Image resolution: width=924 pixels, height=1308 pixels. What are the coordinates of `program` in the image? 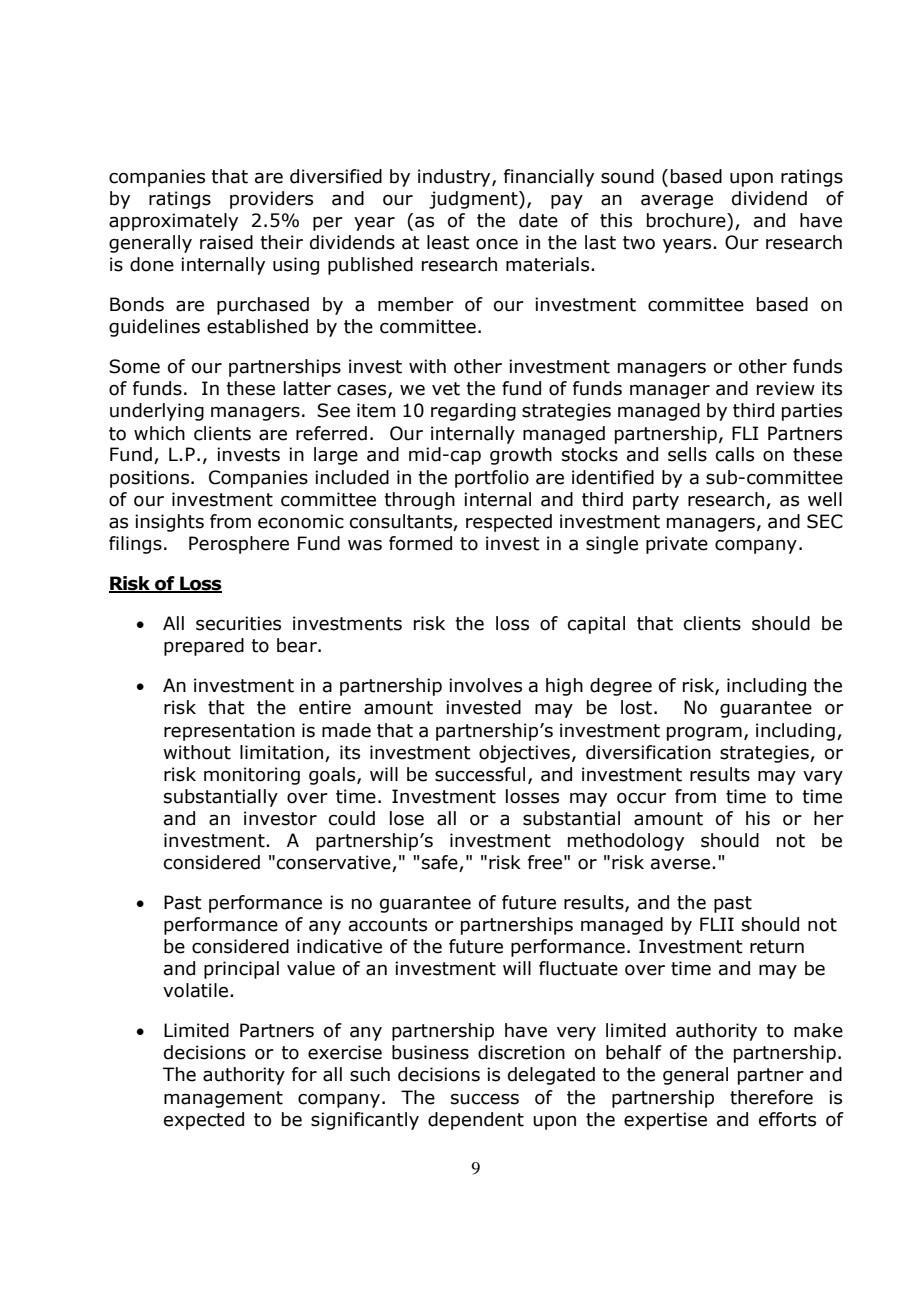 It's located at (704, 733).
